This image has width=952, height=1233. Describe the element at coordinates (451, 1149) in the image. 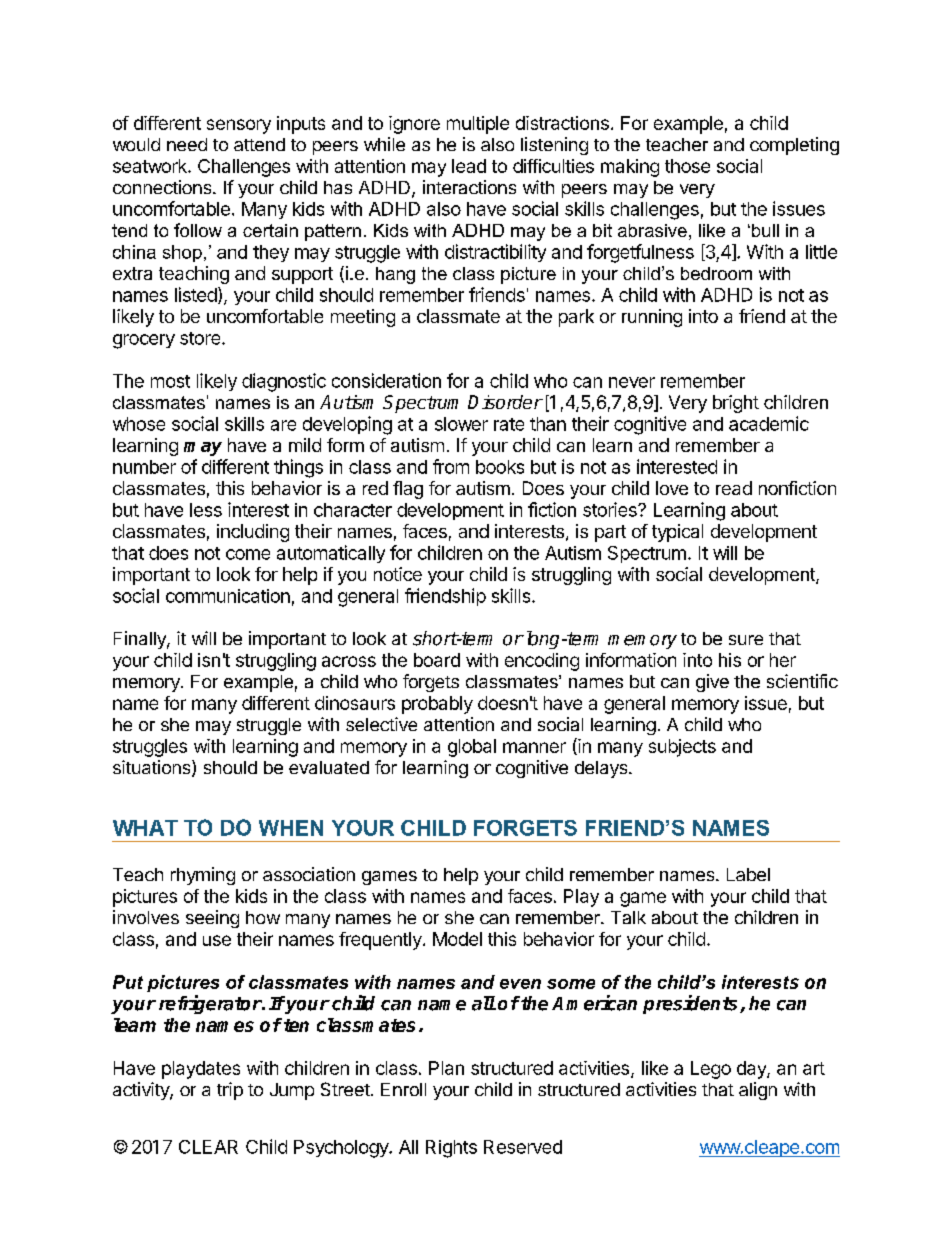

I see `Rights` at that location.
